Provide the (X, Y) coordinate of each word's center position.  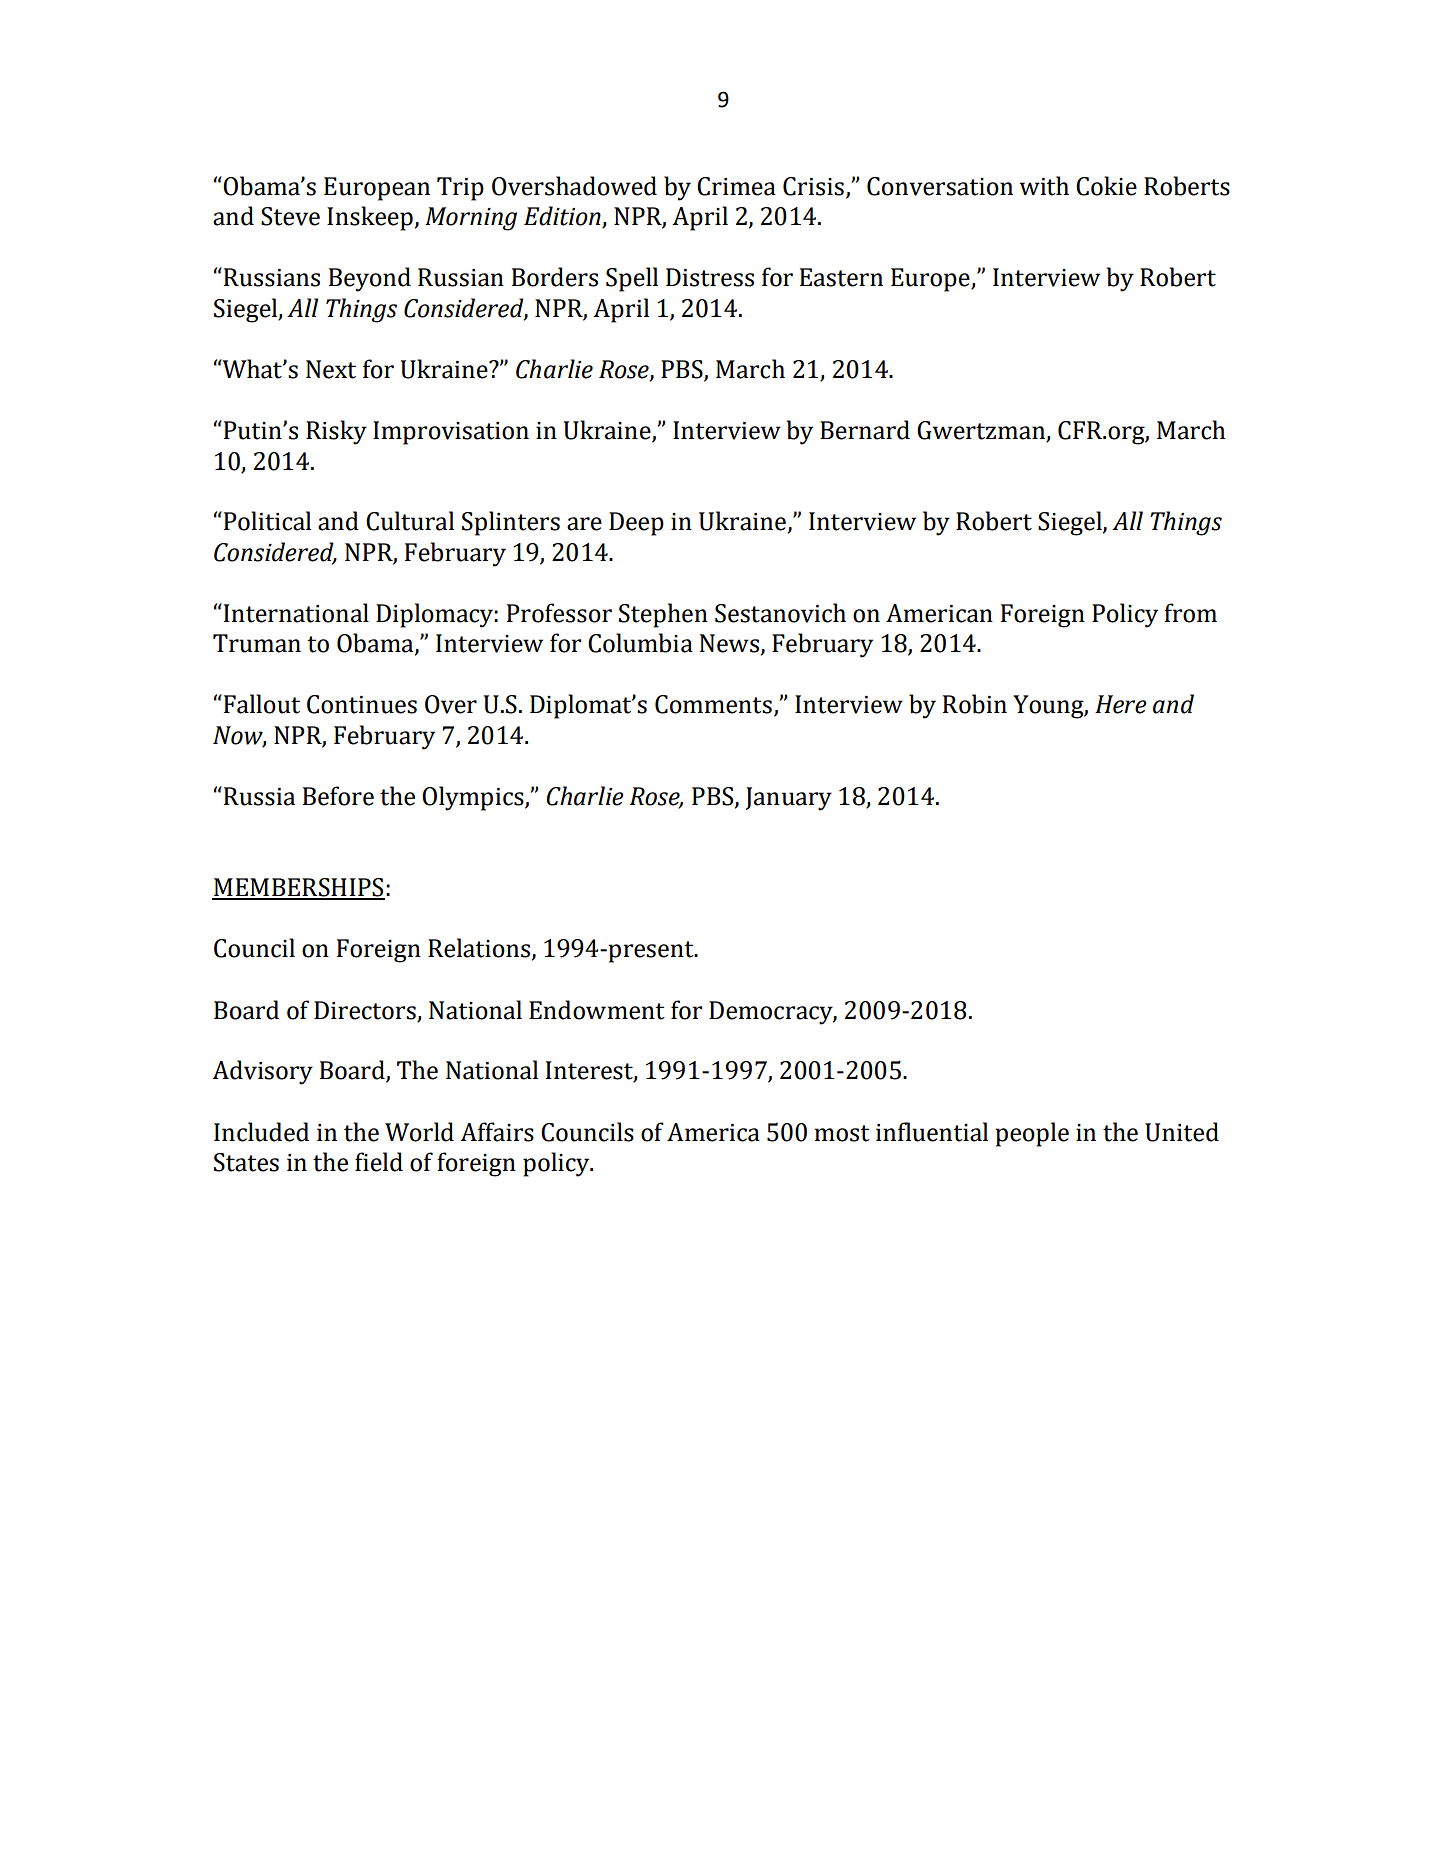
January (789, 799)
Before (338, 796)
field (379, 1162)
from (1190, 613)
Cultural (410, 521)
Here (1121, 704)
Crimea (736, 186)
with (1044, 186)
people (1032, 1134)
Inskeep (370, 218)
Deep (636, 524)
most (842, 1133)
